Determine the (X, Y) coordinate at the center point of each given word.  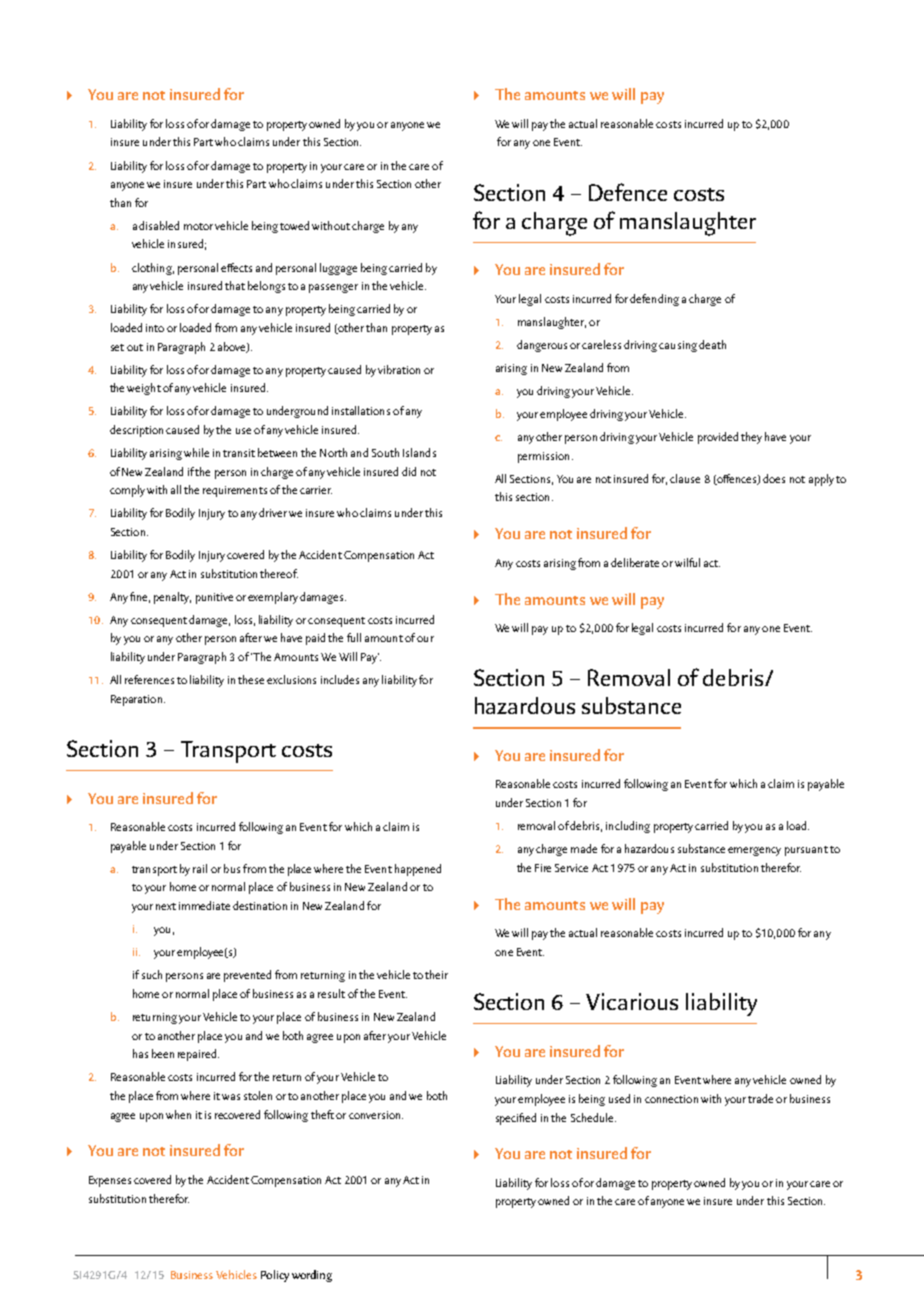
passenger (333, 288)
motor (198, 226)
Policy (275, 1276)
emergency (754, 851)
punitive (214, 598)
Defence (628, 192)
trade (760, 1098)
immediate (204, 905)
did (409, 471)
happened (418, 870)
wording (312, 1276)
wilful (687, 562)
